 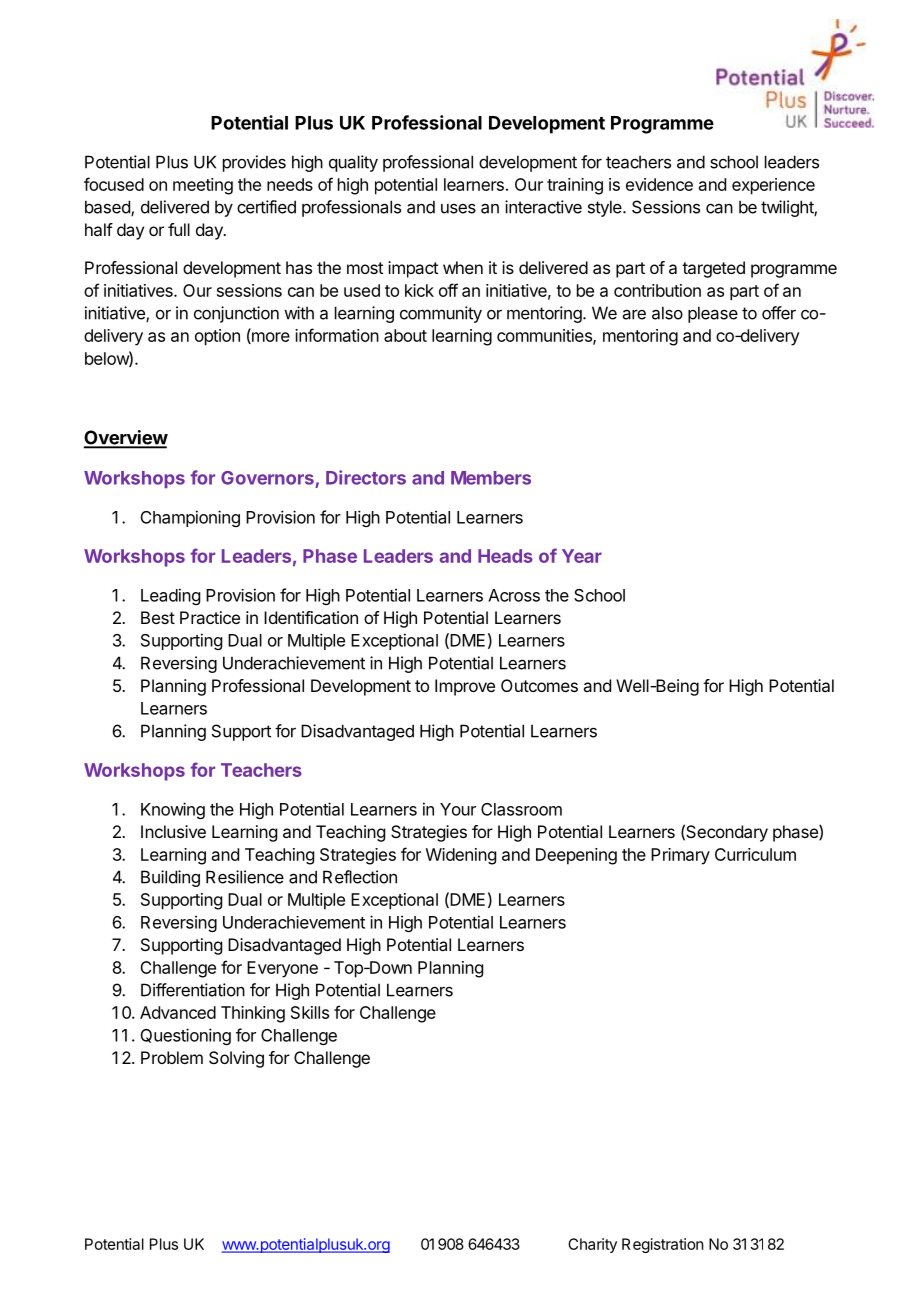 What do you see at coordinates (539, 685) in the screenshot?
I see `Outcomes` at bounding box center [539, 685].
